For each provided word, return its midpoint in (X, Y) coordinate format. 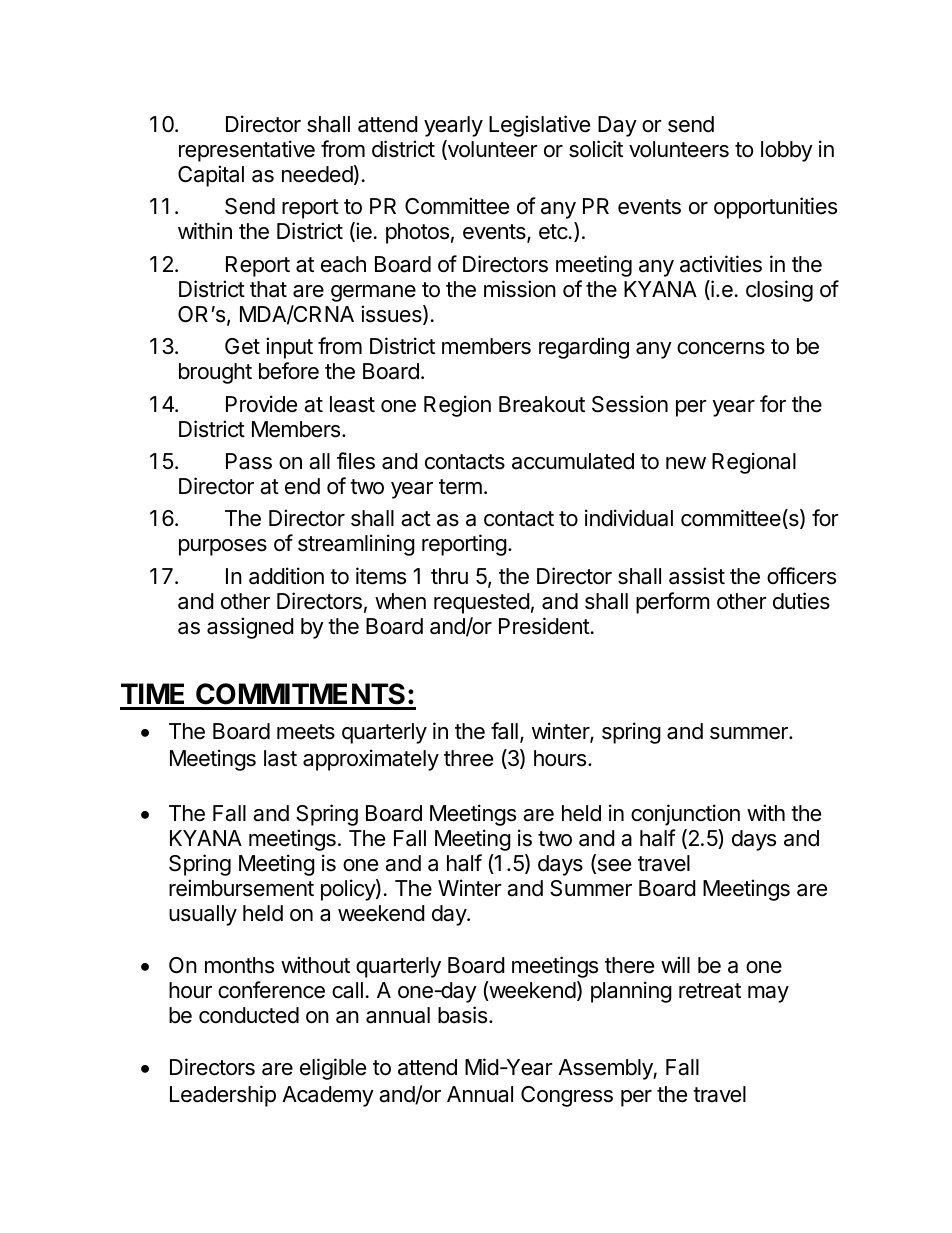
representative (247, 151)
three (468, 758)
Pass (249, 461)
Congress (567, 1096)
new (686, 463)
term (460, 487)
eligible (333, 1069)
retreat (710, 991)
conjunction (685, 815)
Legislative (539, 126)
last (280, 758)
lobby (787, 151)
